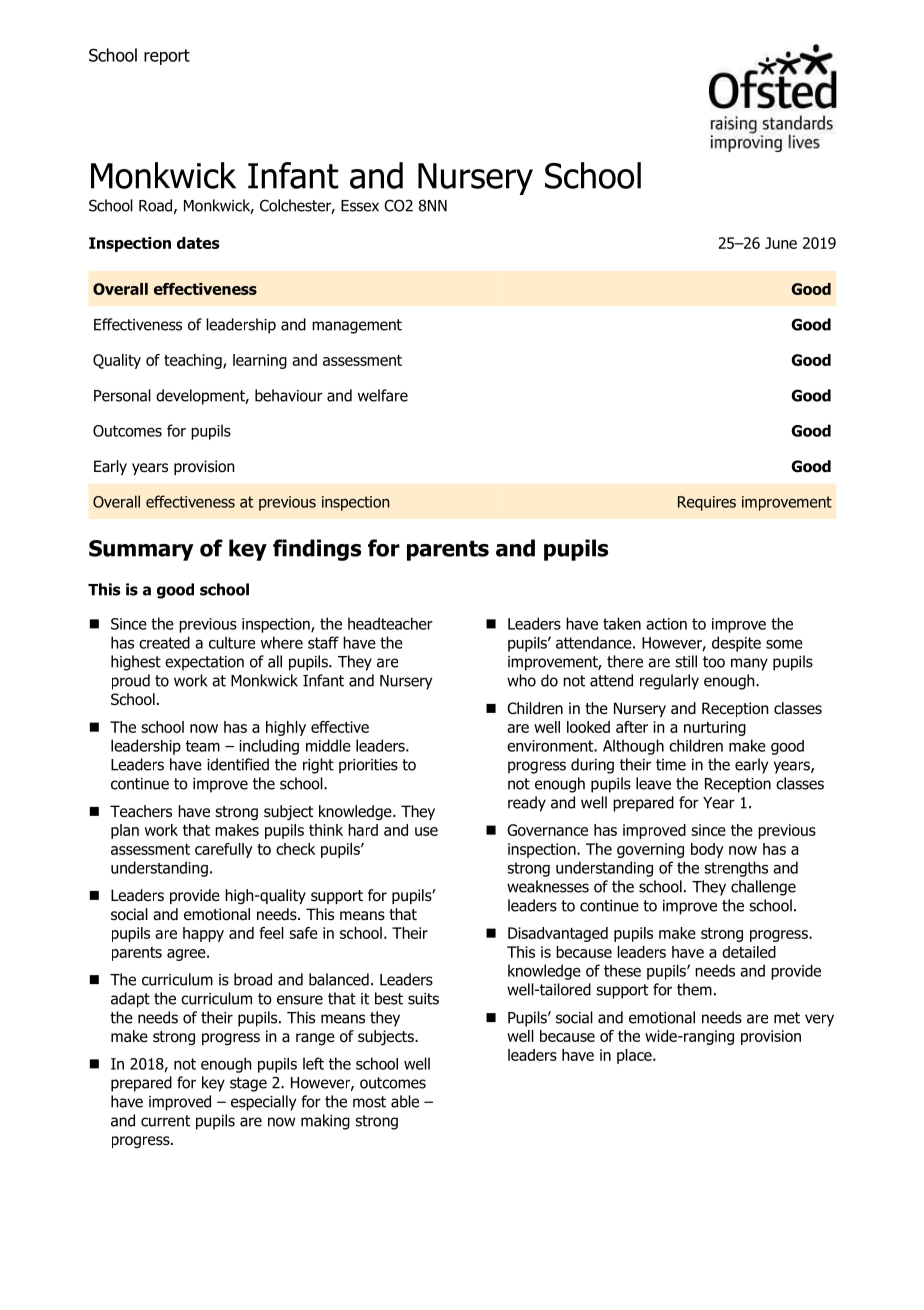 This screenshot has width=924, height=1310. I want to click on welfare, so click(383, 395).
